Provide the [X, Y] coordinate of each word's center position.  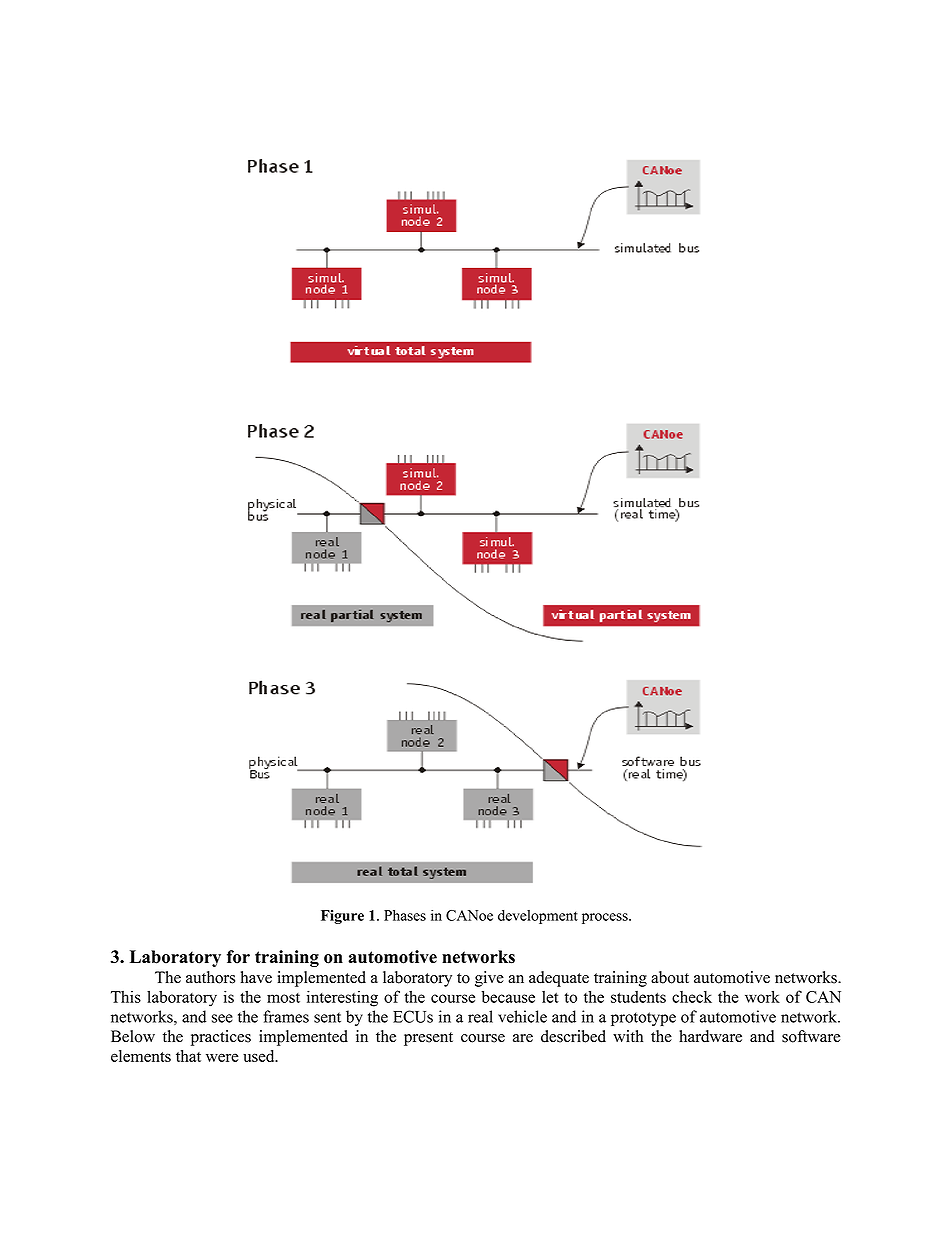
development [538, 917]
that [188, 1056]
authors [210, 977]
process [606, 918]
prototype [643, 1019]
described [573, 1036]
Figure [342, 917]
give [489, 979]
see [222, 1018]
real [480, 1016]
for [238, 957]
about [670, 977]
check [692, 997]
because [508, 996]
